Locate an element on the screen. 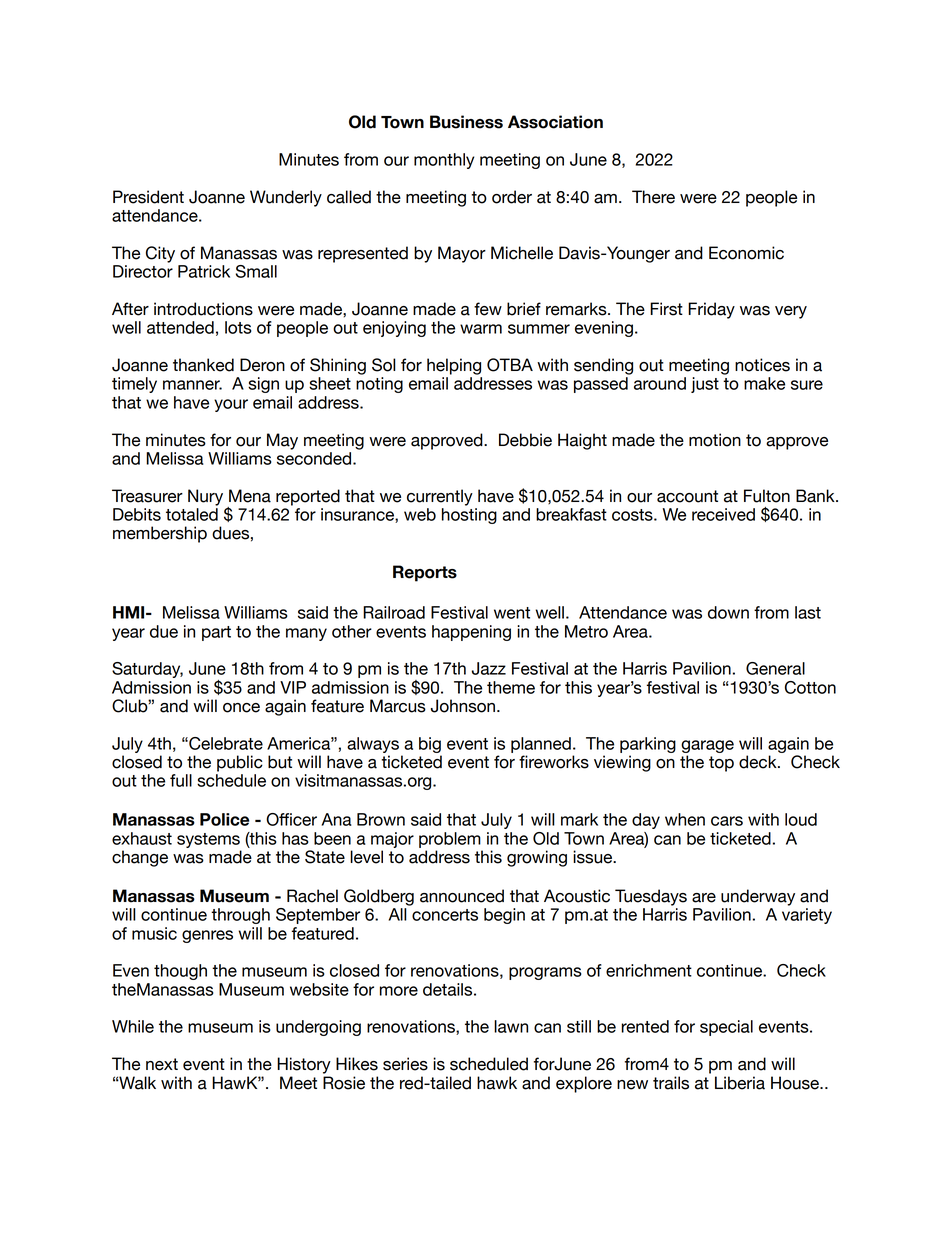  President is located at coordinates (148, 197).
